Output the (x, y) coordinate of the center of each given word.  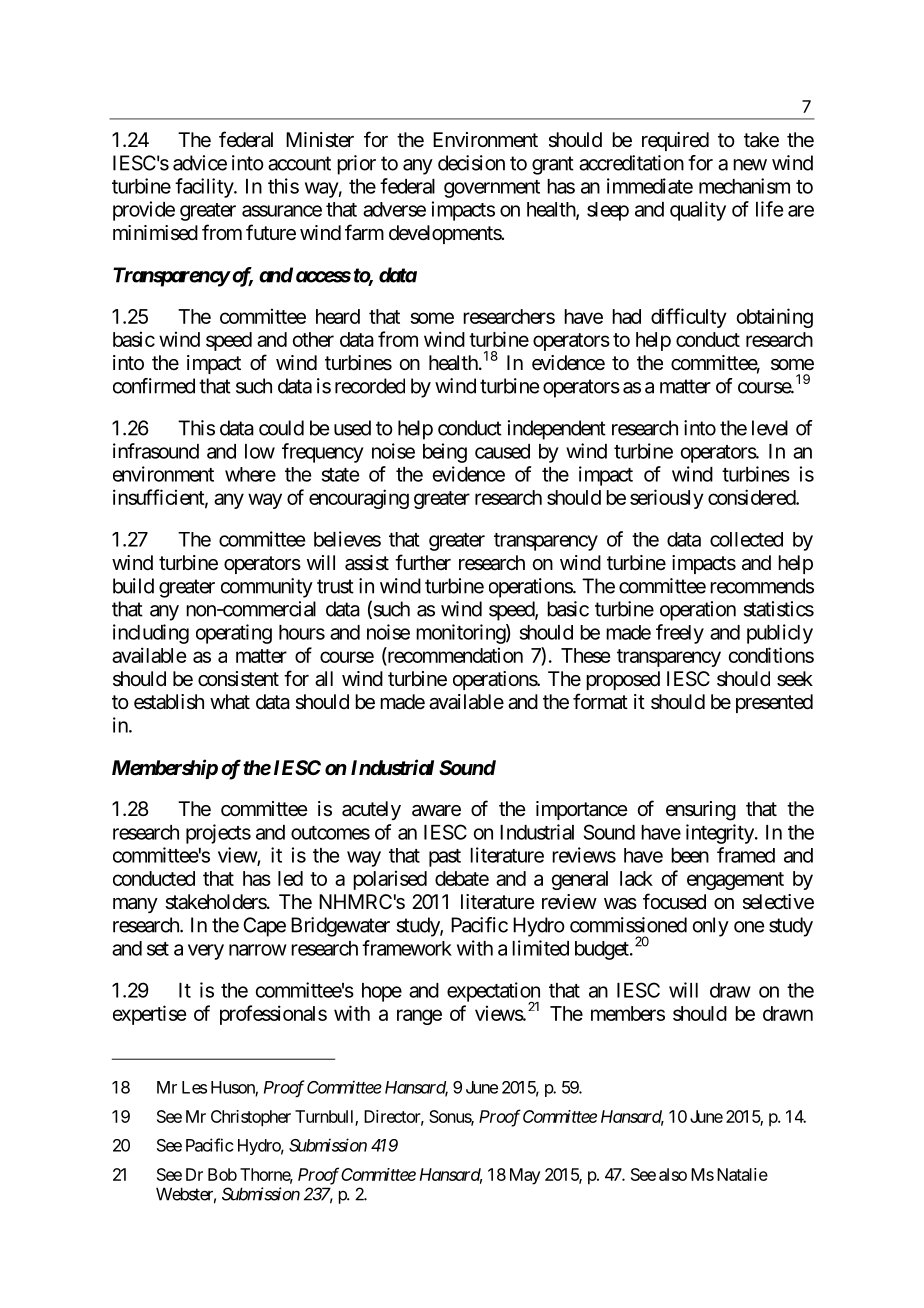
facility (205, 188)
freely (680, 634)
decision (471, 163)
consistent (238, 679)
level (770, 428)
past (445, 858)
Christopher (251, 1118)
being (445, 453)
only (711, 927)
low (260, 451)
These (586, 655)
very (206, 952)
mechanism (744, 186)
